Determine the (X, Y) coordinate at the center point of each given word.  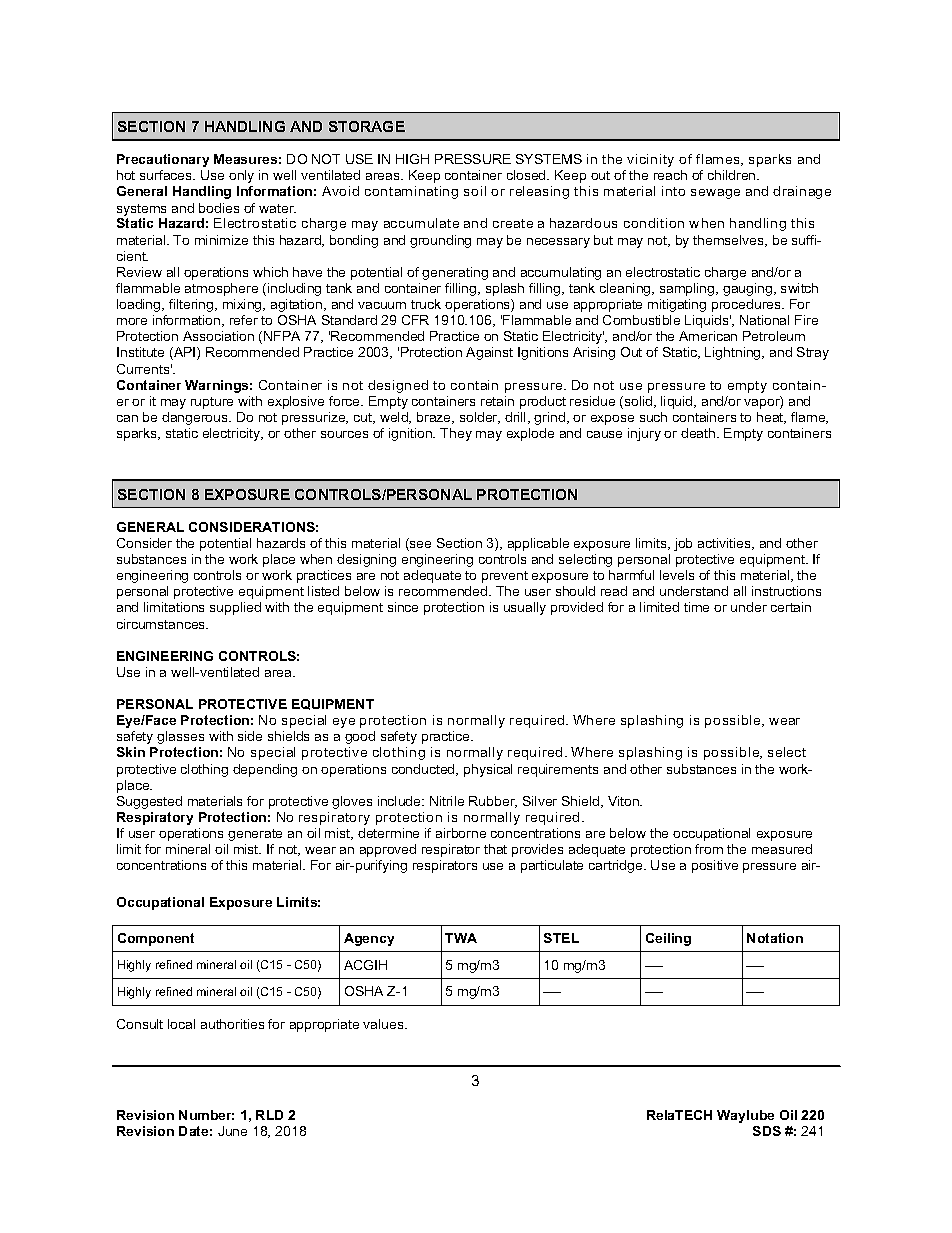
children (733, 175)
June (232, 1131)
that (495, 849)
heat (771, 418)
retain (497, 401)
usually (525, 608)
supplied (235, 608)
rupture (212, 403)
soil (475, 191)
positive (715, 866)
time (696, 607)
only (241, 176)
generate (255, 835)
